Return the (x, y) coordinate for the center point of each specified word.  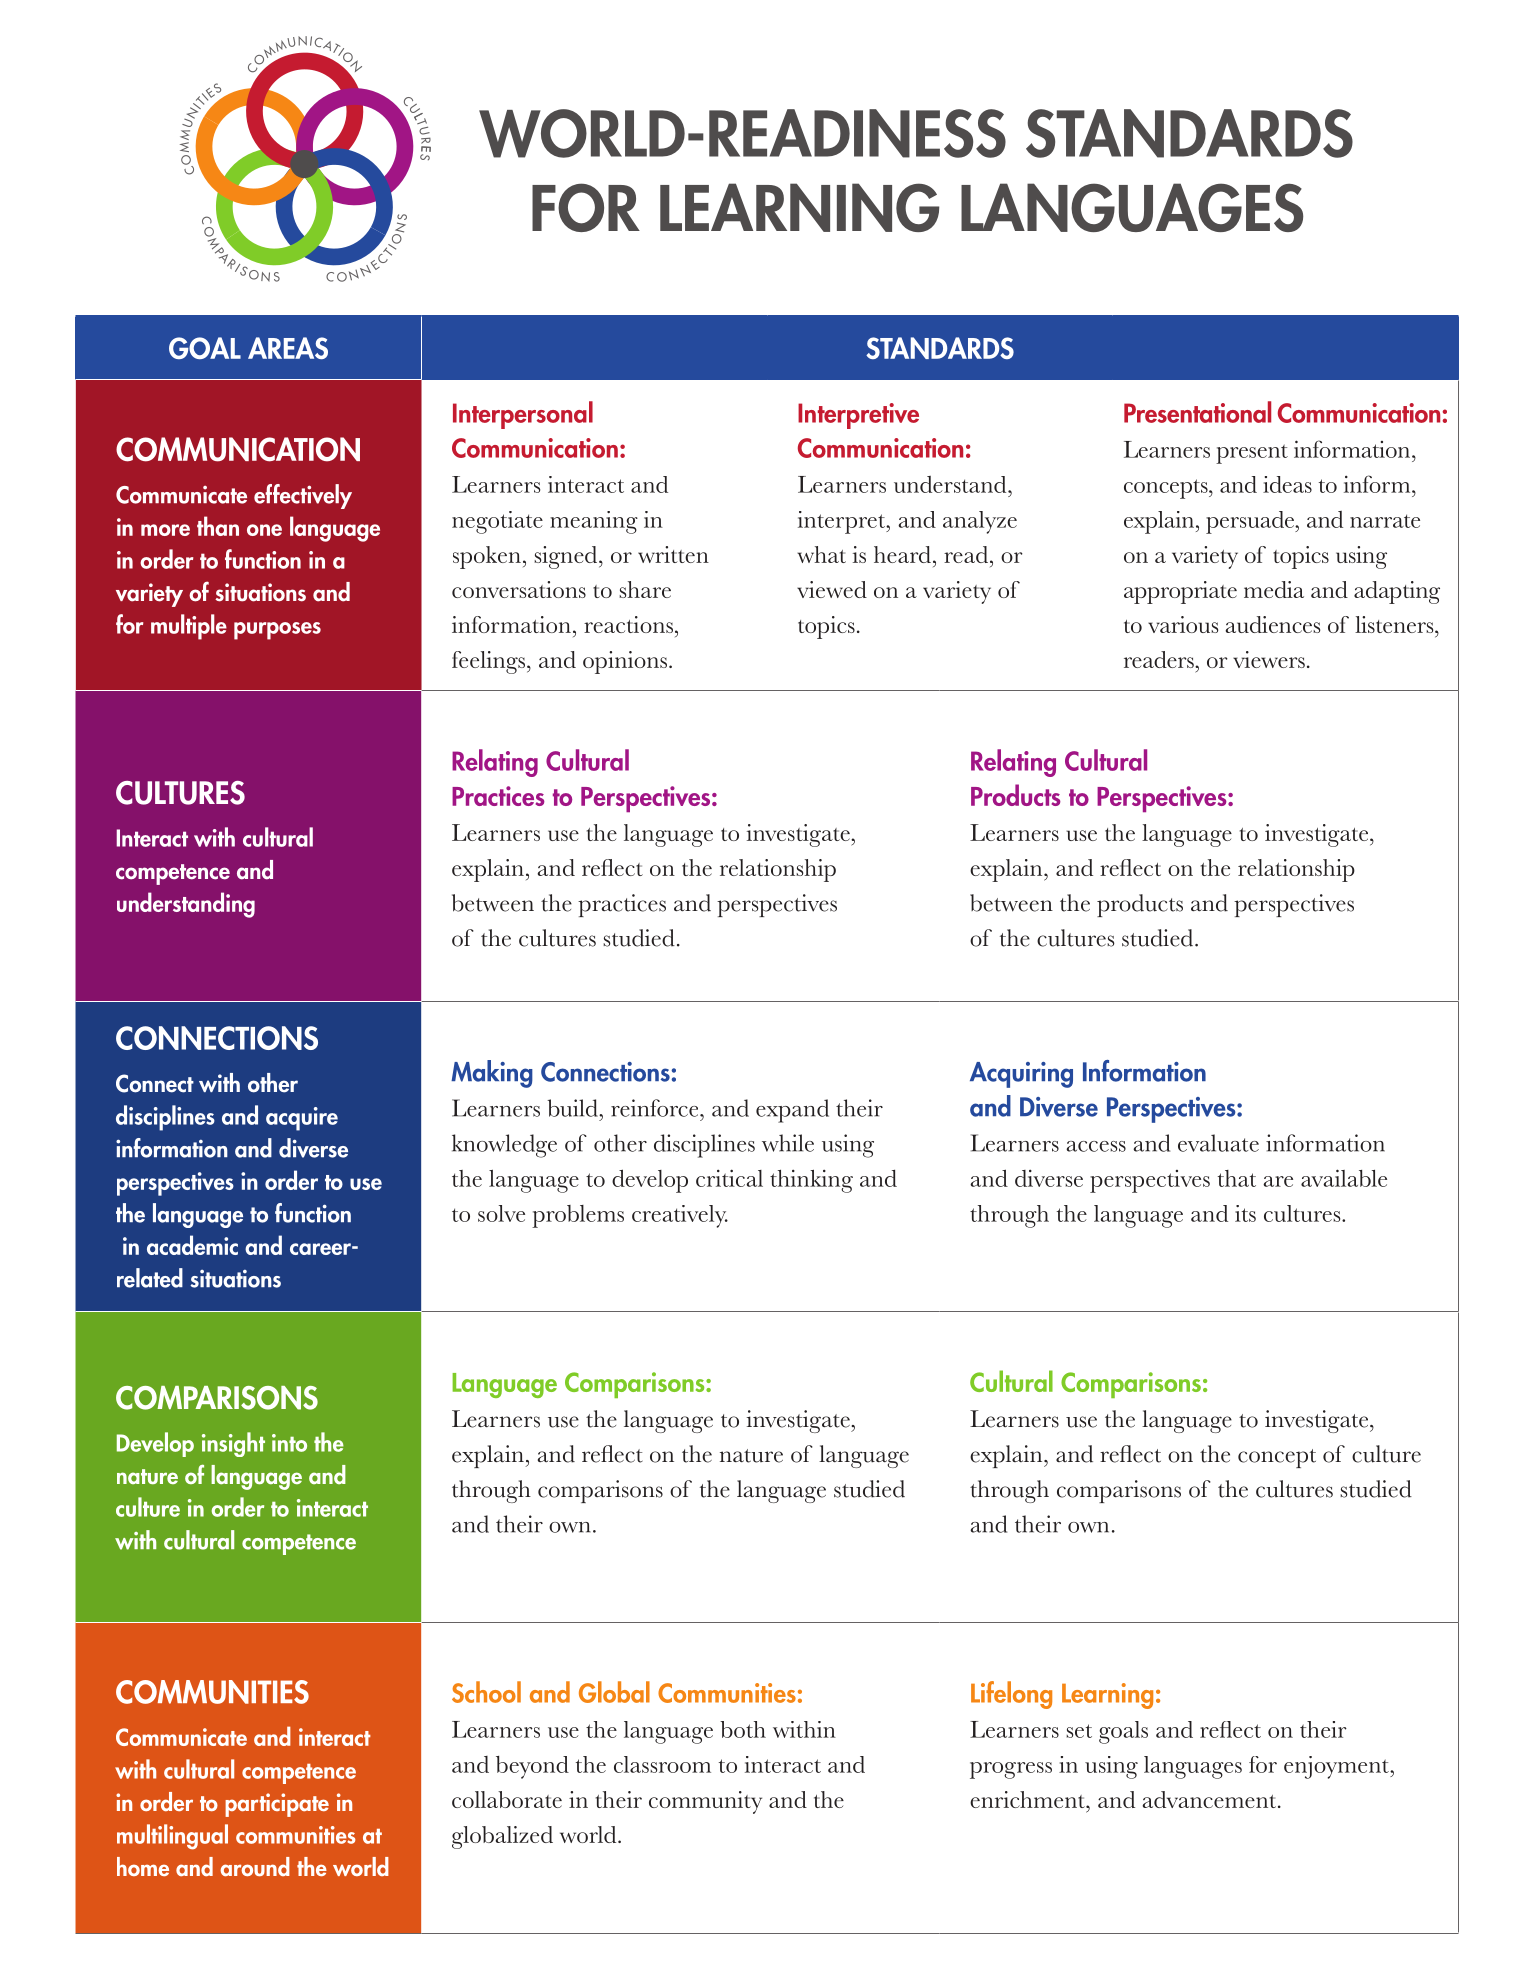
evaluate (1218, 1143)
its (1245, 1213)
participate (277, 1805)
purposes (277, 631)
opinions (626, 662)
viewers (1269, 659)
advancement (1210, 1799)
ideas (1287, 484)
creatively (680, 1216)
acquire (302, 1119)
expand (792, 1111)
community (705, 1802)
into (289, 1443)
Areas (288, 348)
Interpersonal (523, 415)
